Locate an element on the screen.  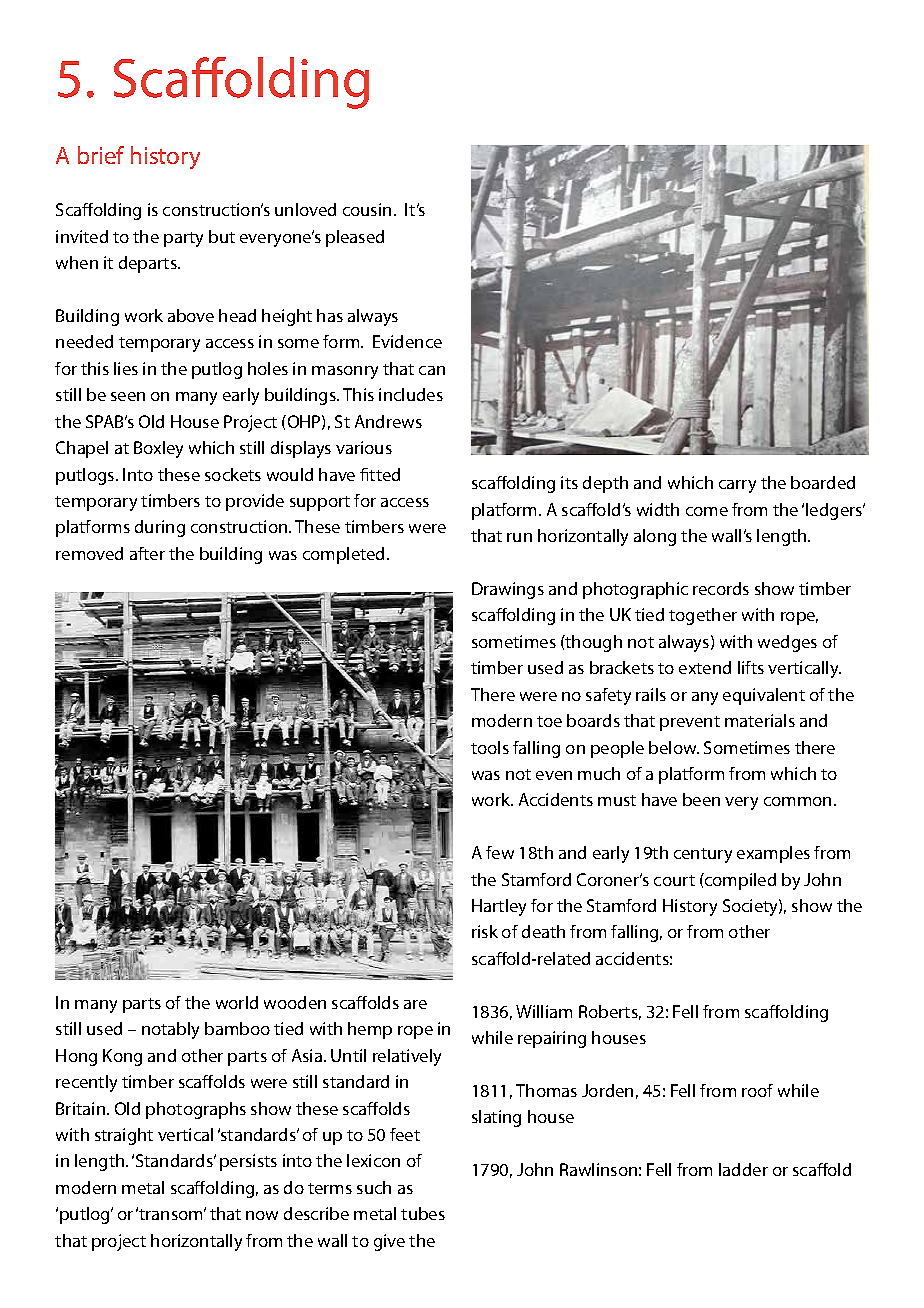
now is located at coordinates (262, 1215).
